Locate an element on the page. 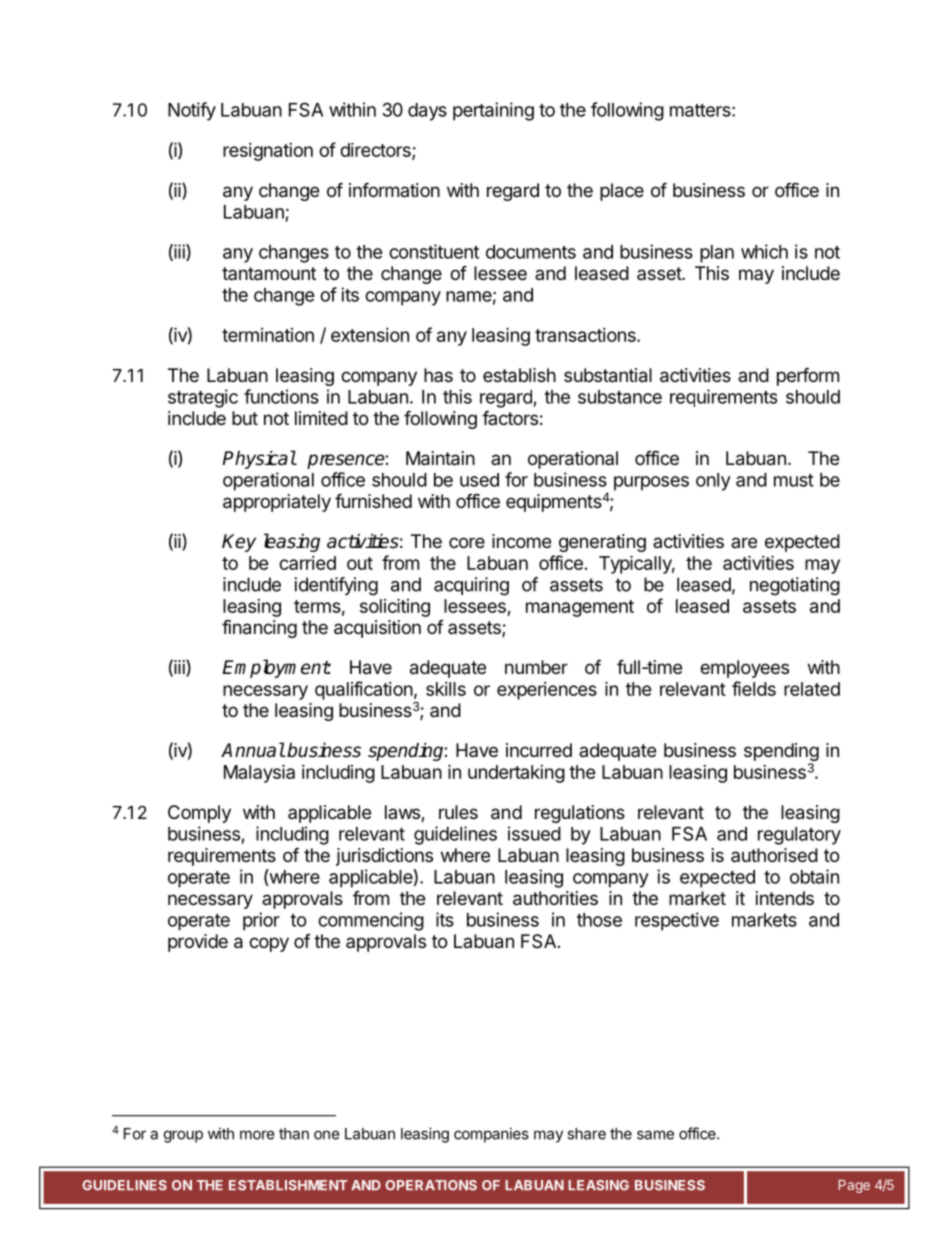 The image size is (952, 1233). Page is located at coordinates (854, 1186).
